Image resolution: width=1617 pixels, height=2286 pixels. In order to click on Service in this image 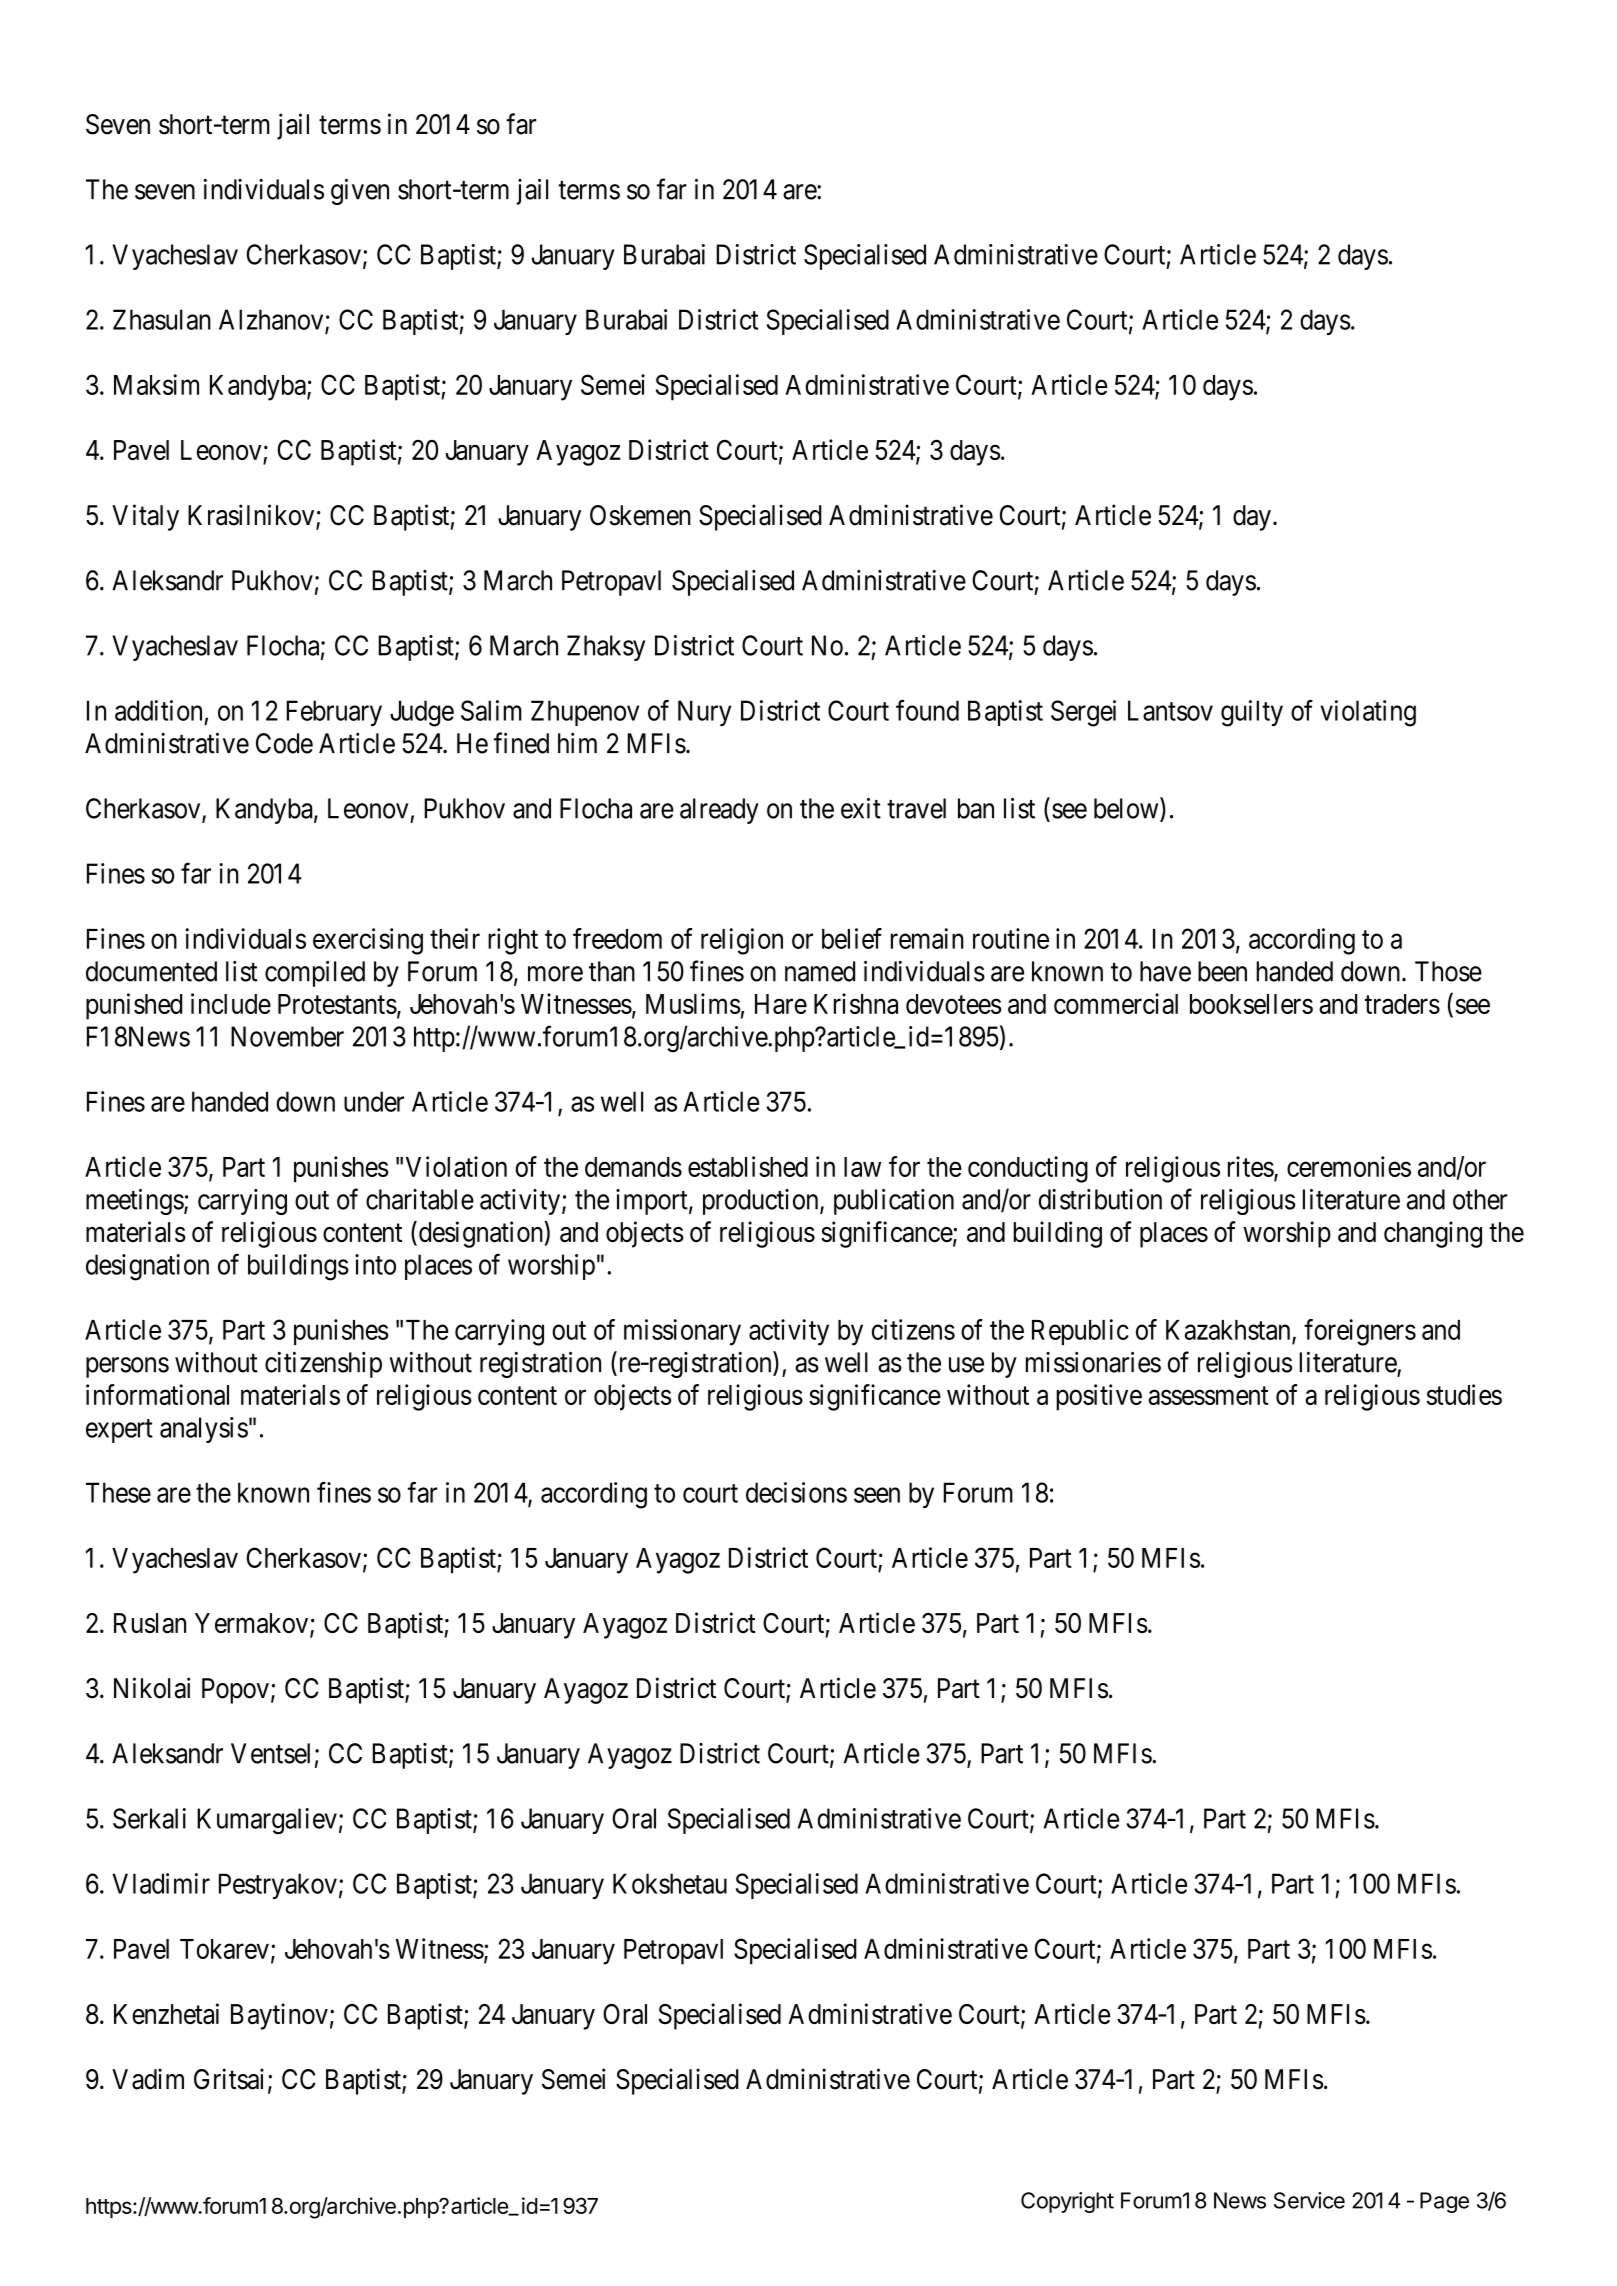, I will do `click(1309, 2200)`.
